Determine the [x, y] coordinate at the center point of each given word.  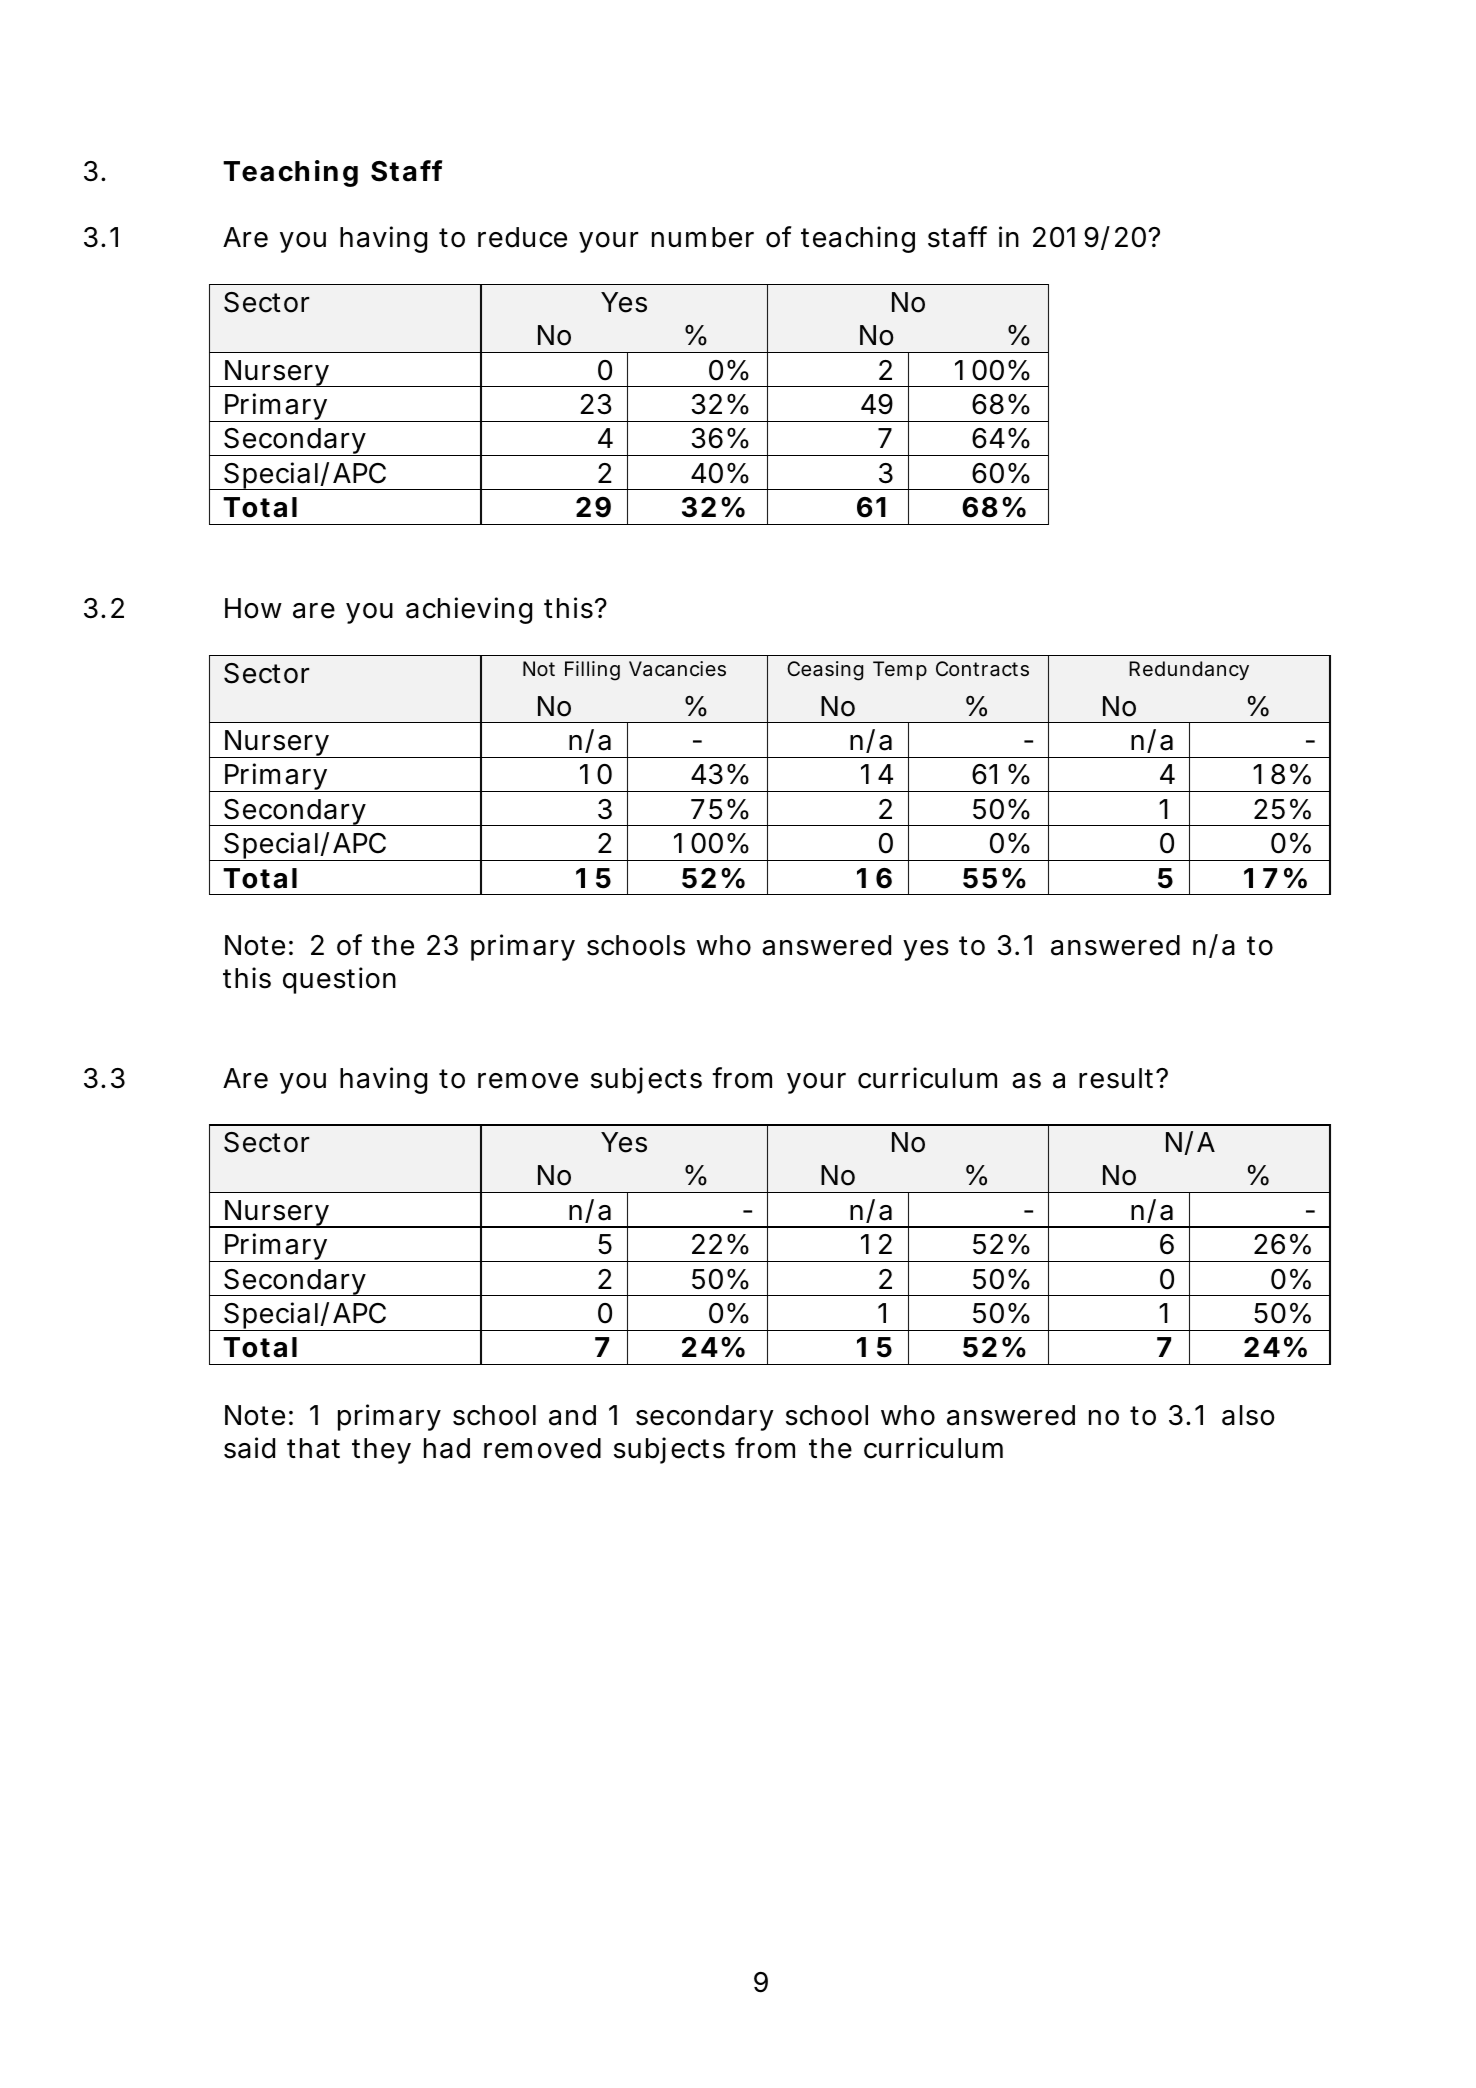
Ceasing [825, 671]
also [1248, 1415]
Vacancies [677, 668]
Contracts [982, 668]
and [572, 1415]
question [339, 980]
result [1118, 1078]
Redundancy [1189, 670]
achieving [469, 610]
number [703, 237]
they [381, 1451]
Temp [900, 670]
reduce [522, 237]
